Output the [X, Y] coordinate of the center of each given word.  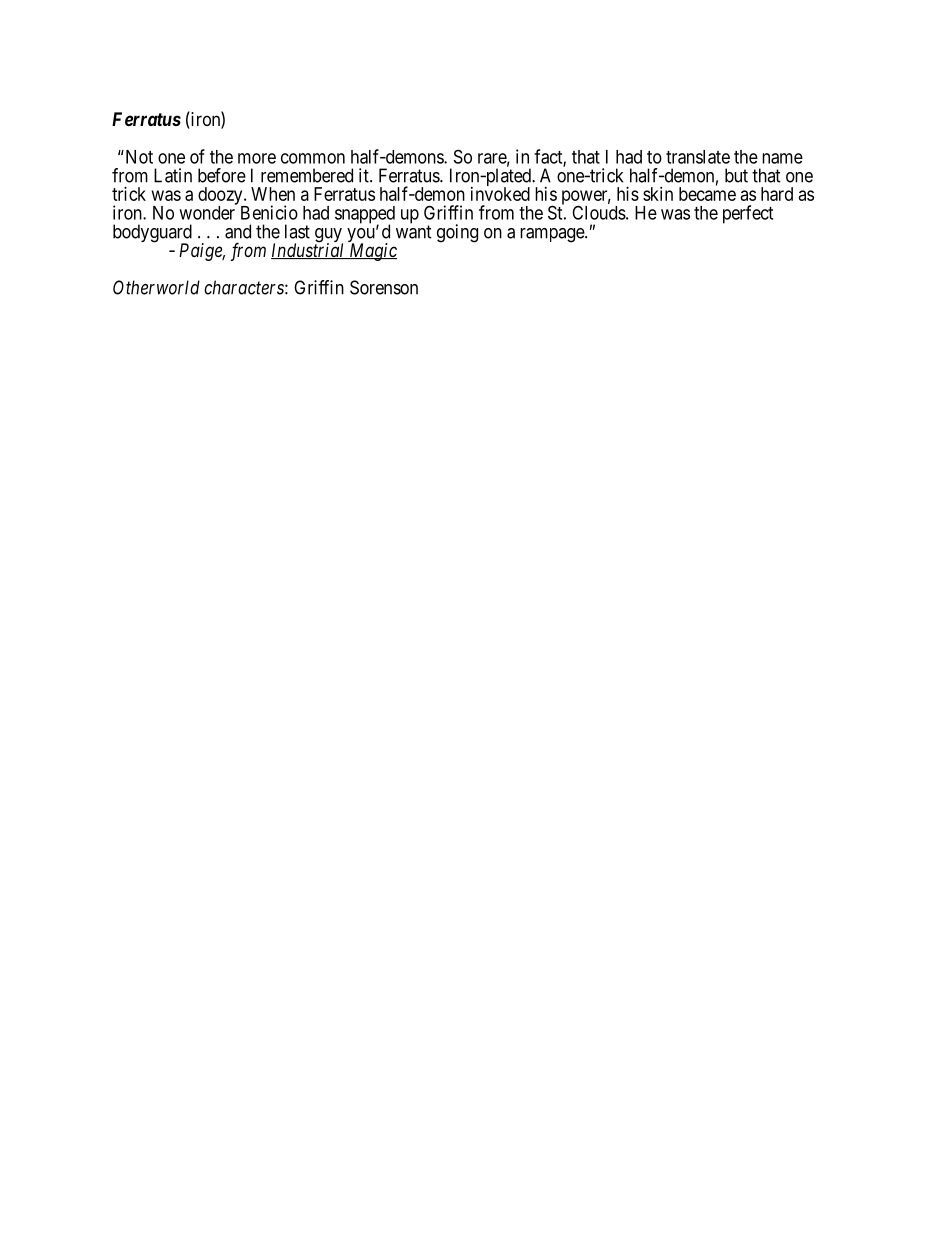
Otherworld [156, 287]
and [238, 231]
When [273, 194]
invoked [500, 194]
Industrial [309, 250]
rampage [553, 235]
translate [698, 157]
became [707, 194]
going [457, 233]
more [257, 158]
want [414, 232]
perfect [748, 214]
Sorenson [384, 287]
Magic [372, 252]
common [313, 158]
